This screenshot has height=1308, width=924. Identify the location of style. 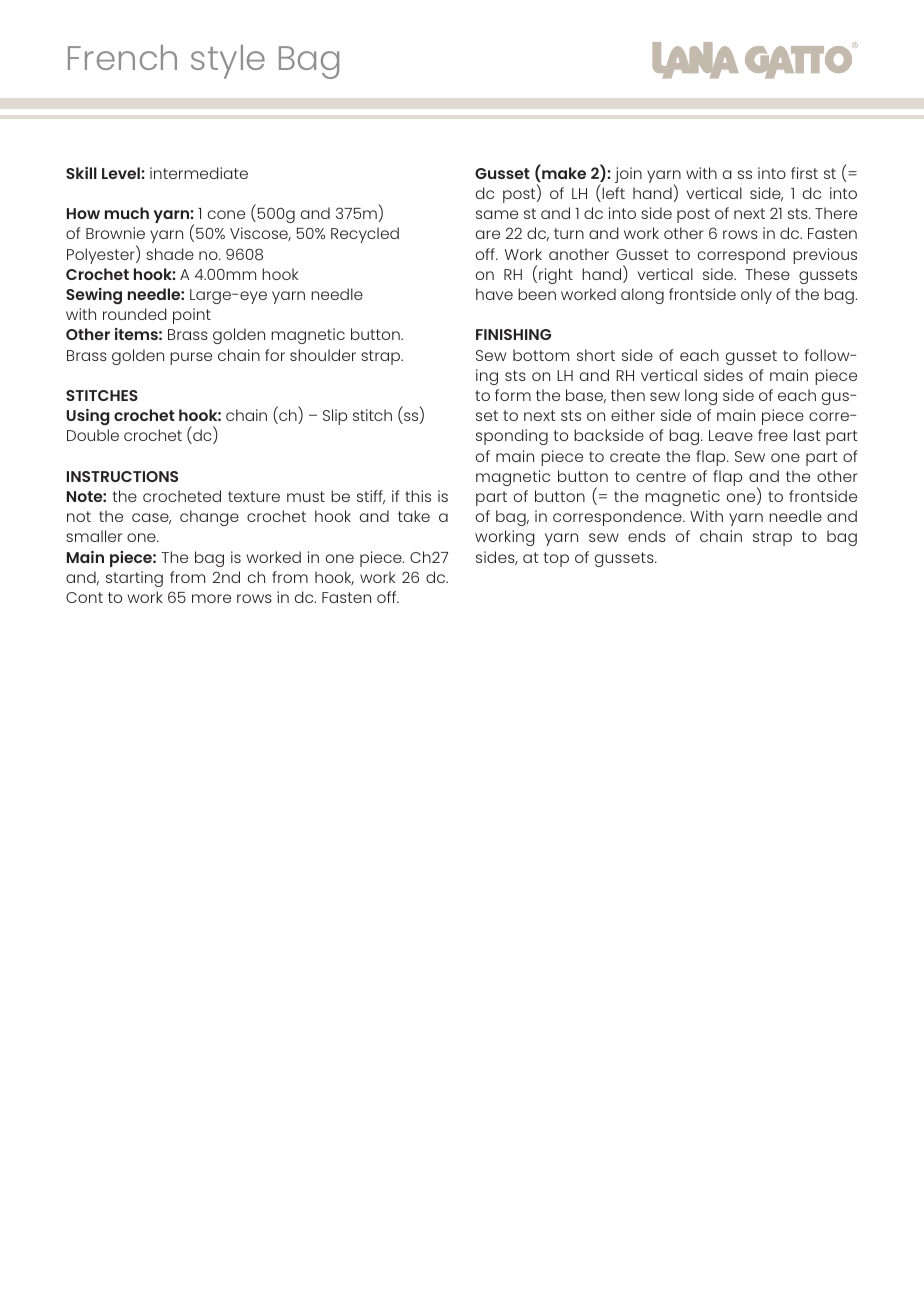
(228, 62).
